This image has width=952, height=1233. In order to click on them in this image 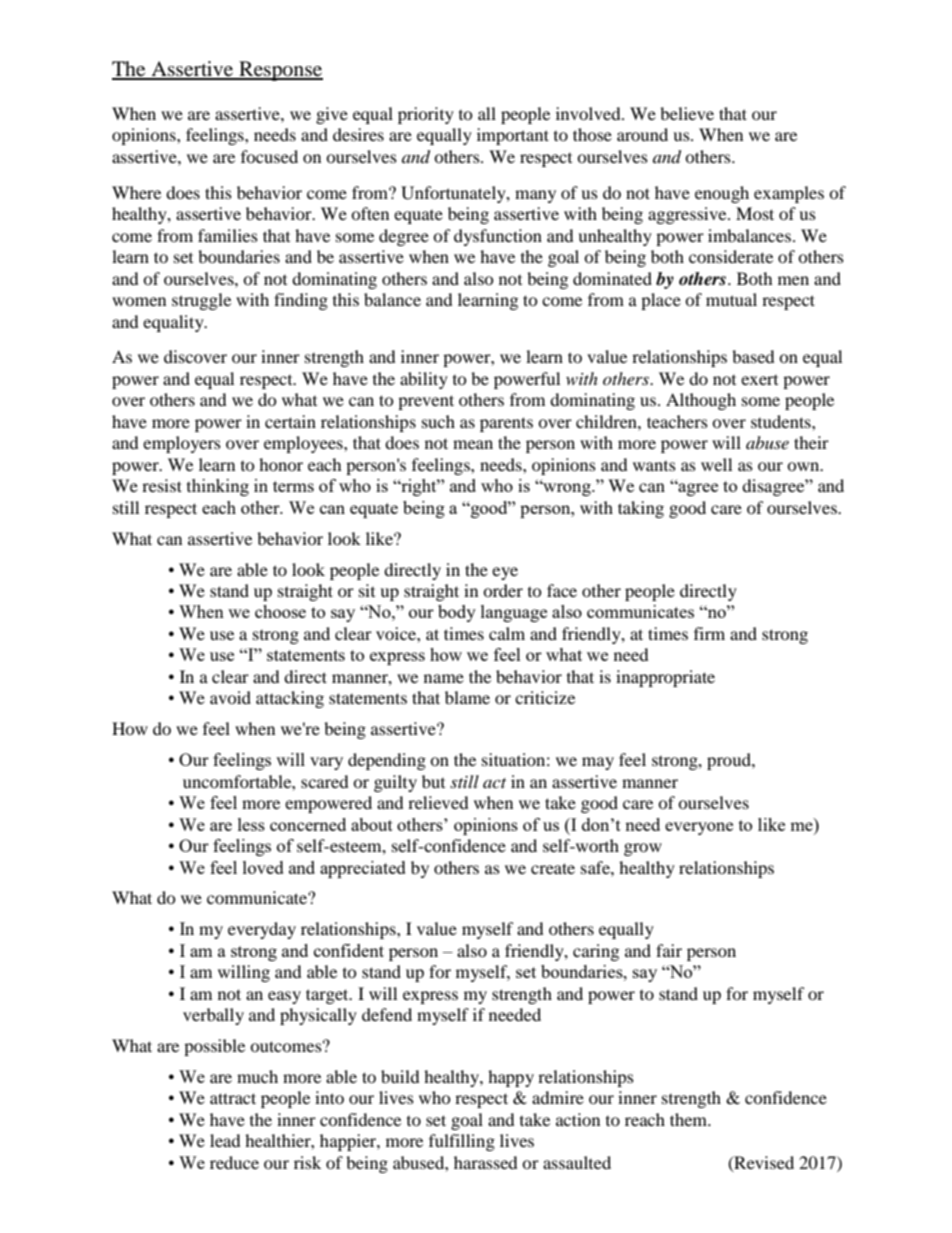, I will do `click(690, 1119)`.
